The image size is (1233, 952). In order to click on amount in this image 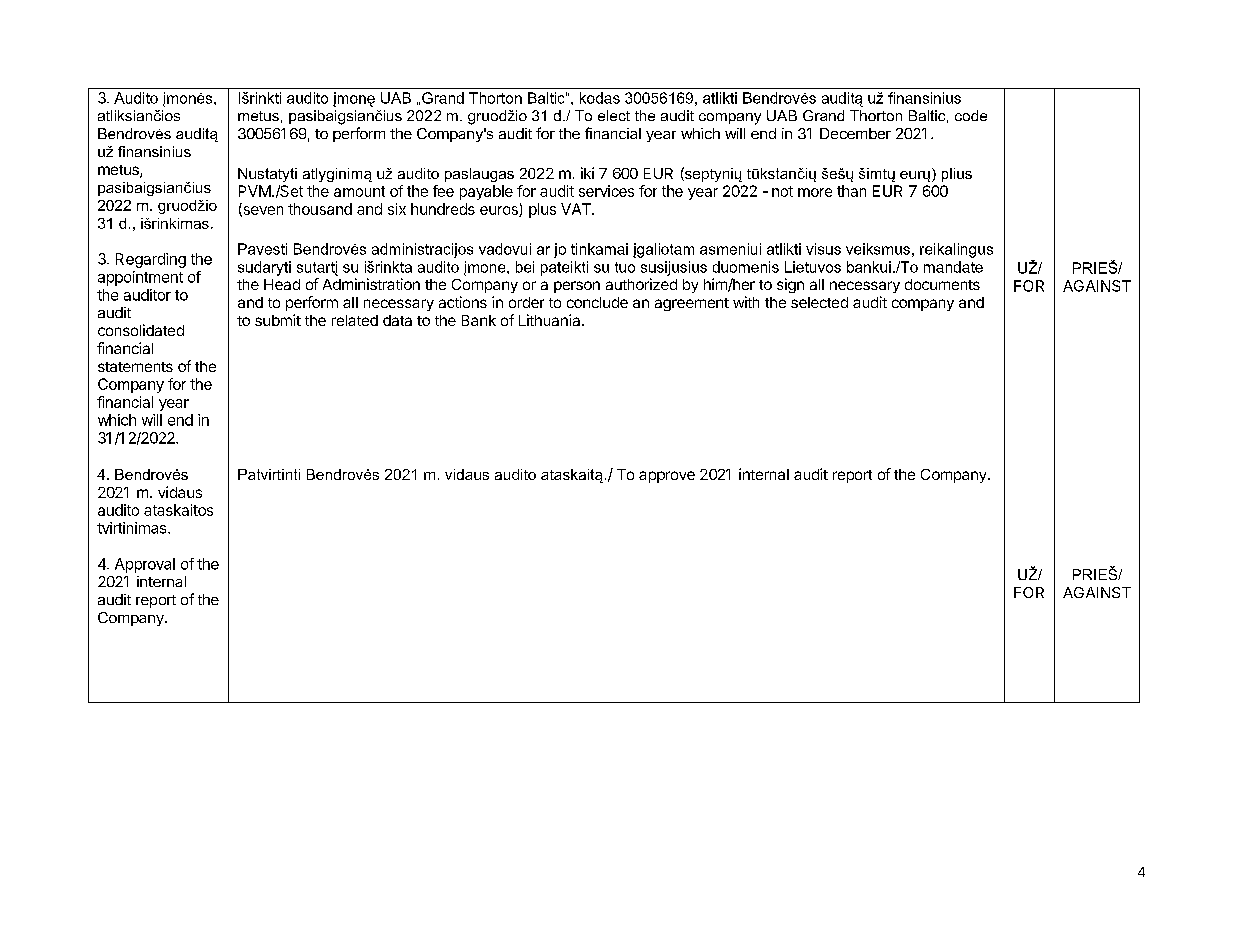, I will do `click(359, 191)`.
